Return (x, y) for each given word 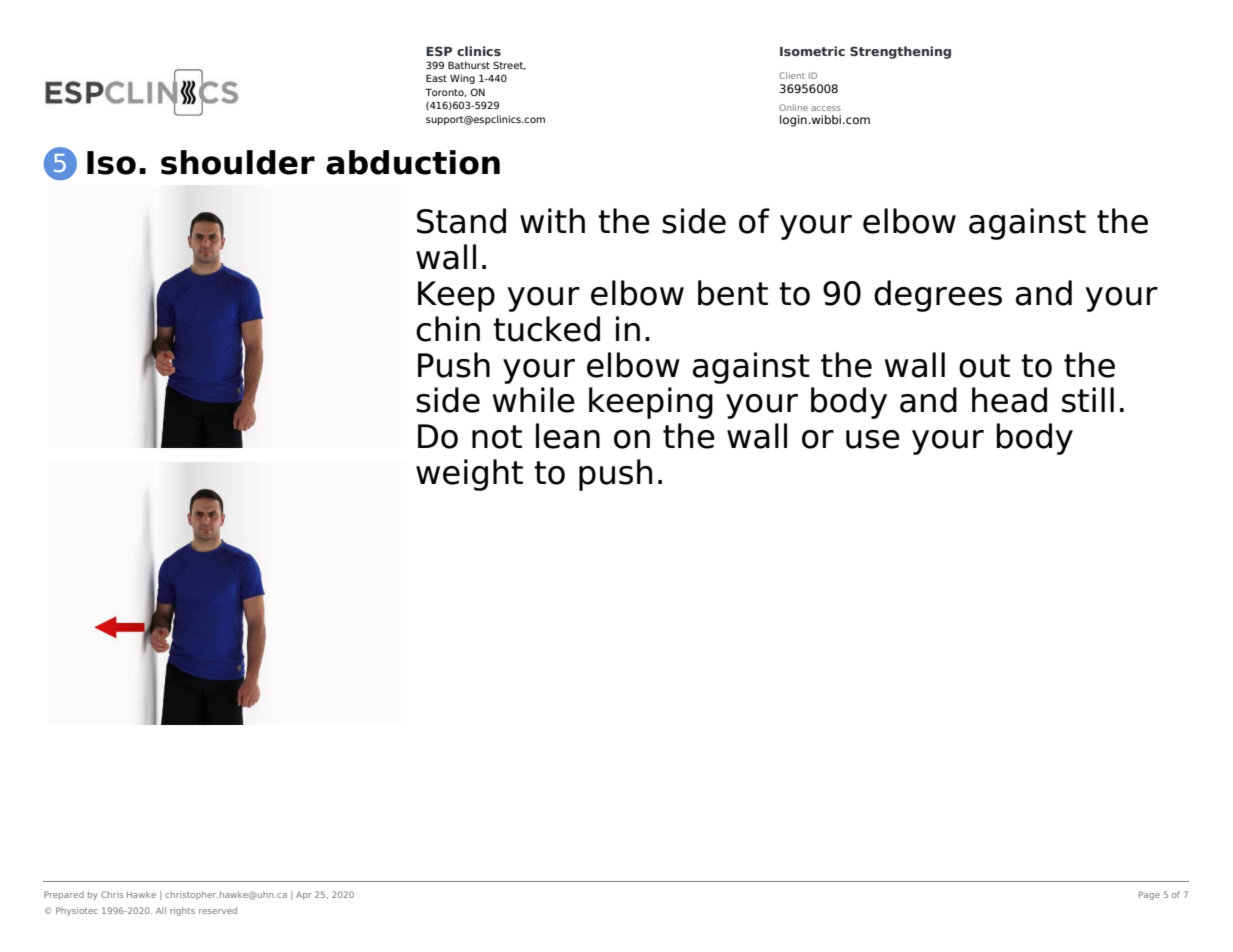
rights (182, 911)
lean (568, 436)
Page (1149, 895)
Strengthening (900, 52)
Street (509, 65)
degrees (938, 296)
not (497, 437)
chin (448, 329)
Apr (304, 895)
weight (469, 475)
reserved (218, 910)
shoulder (238, 162)
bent (733, 293)
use (873, 439)
